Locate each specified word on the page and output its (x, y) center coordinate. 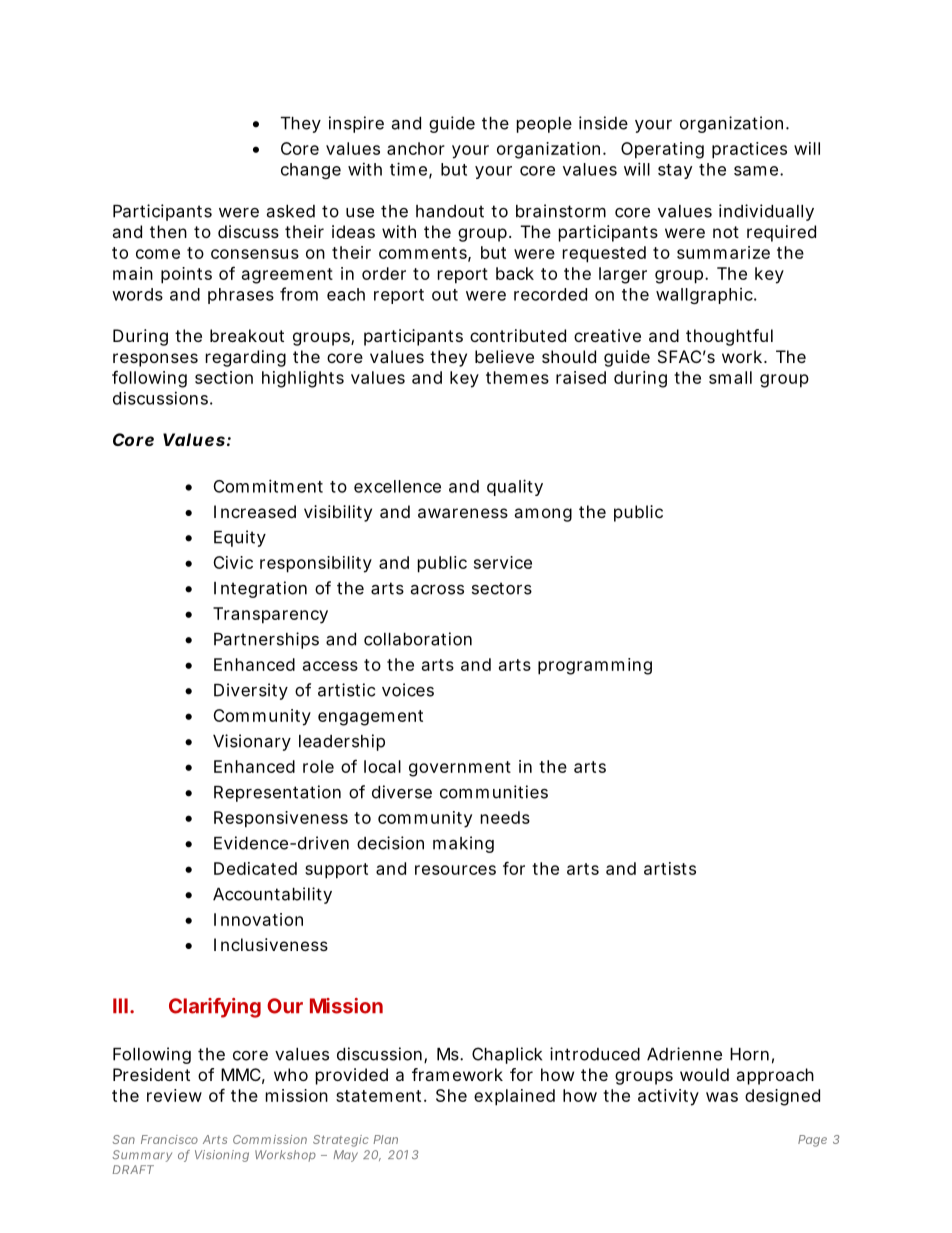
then (168, 231)
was (722, 1097)
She (451, 1095)
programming (595, 666)
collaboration (418, 639)
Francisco (169, 1139)
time (408, 169)
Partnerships (266, 640)
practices (749, 150)
